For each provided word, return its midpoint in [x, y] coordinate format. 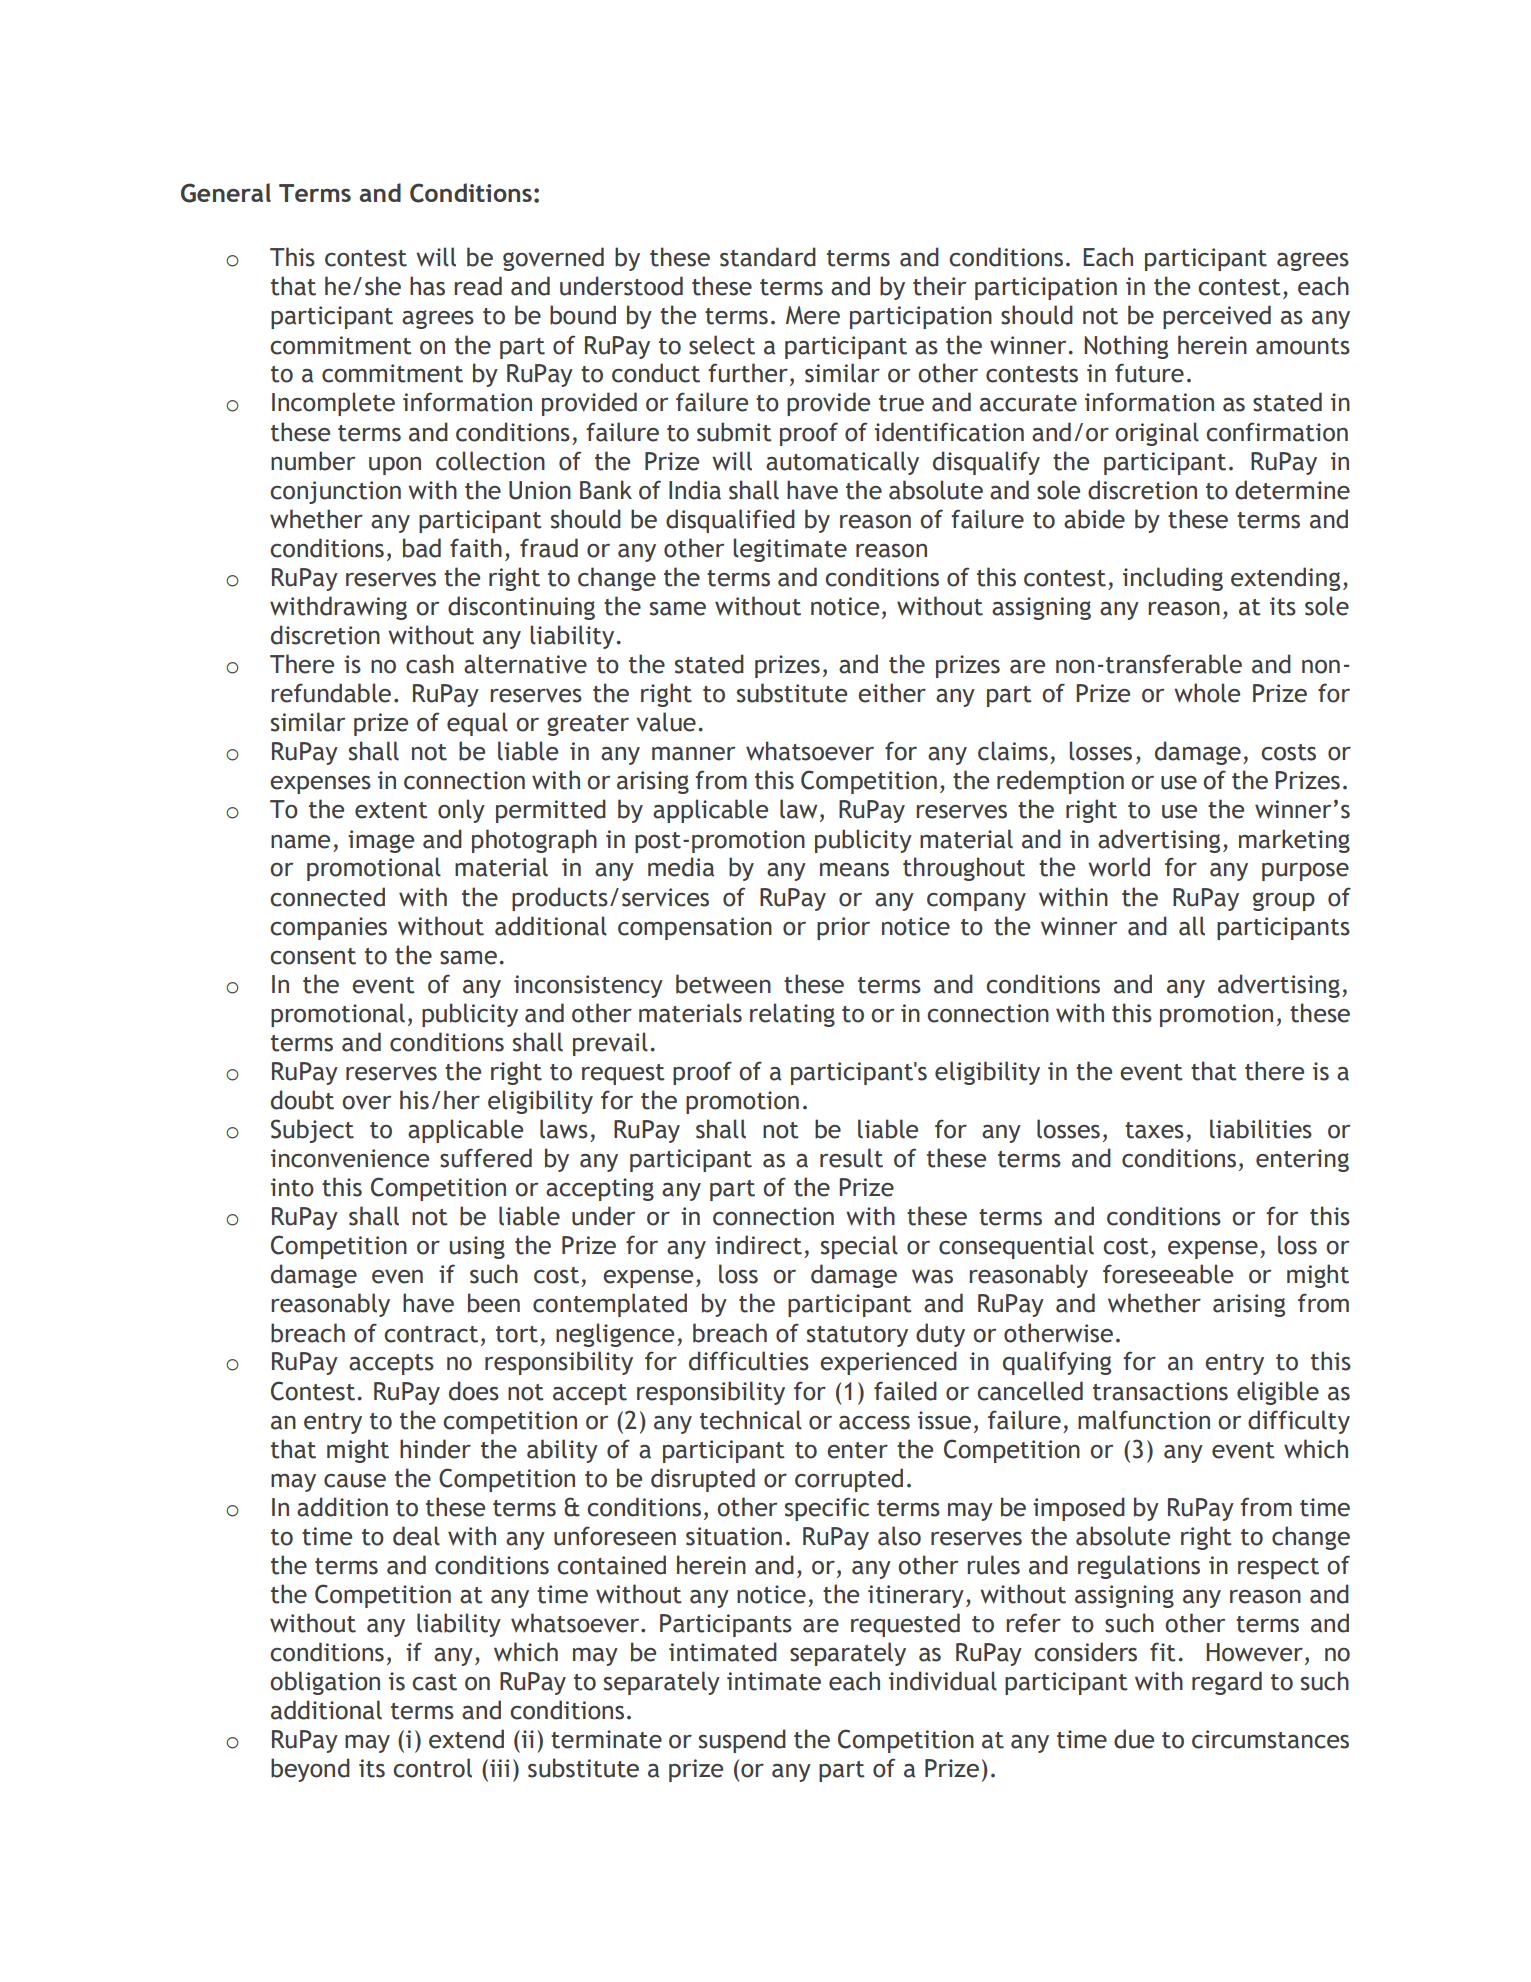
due [1134, 1739]
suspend [742, 1741]
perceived [1217, 317]
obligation [325, 1683]
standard [768, 257]
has [427, 286]
